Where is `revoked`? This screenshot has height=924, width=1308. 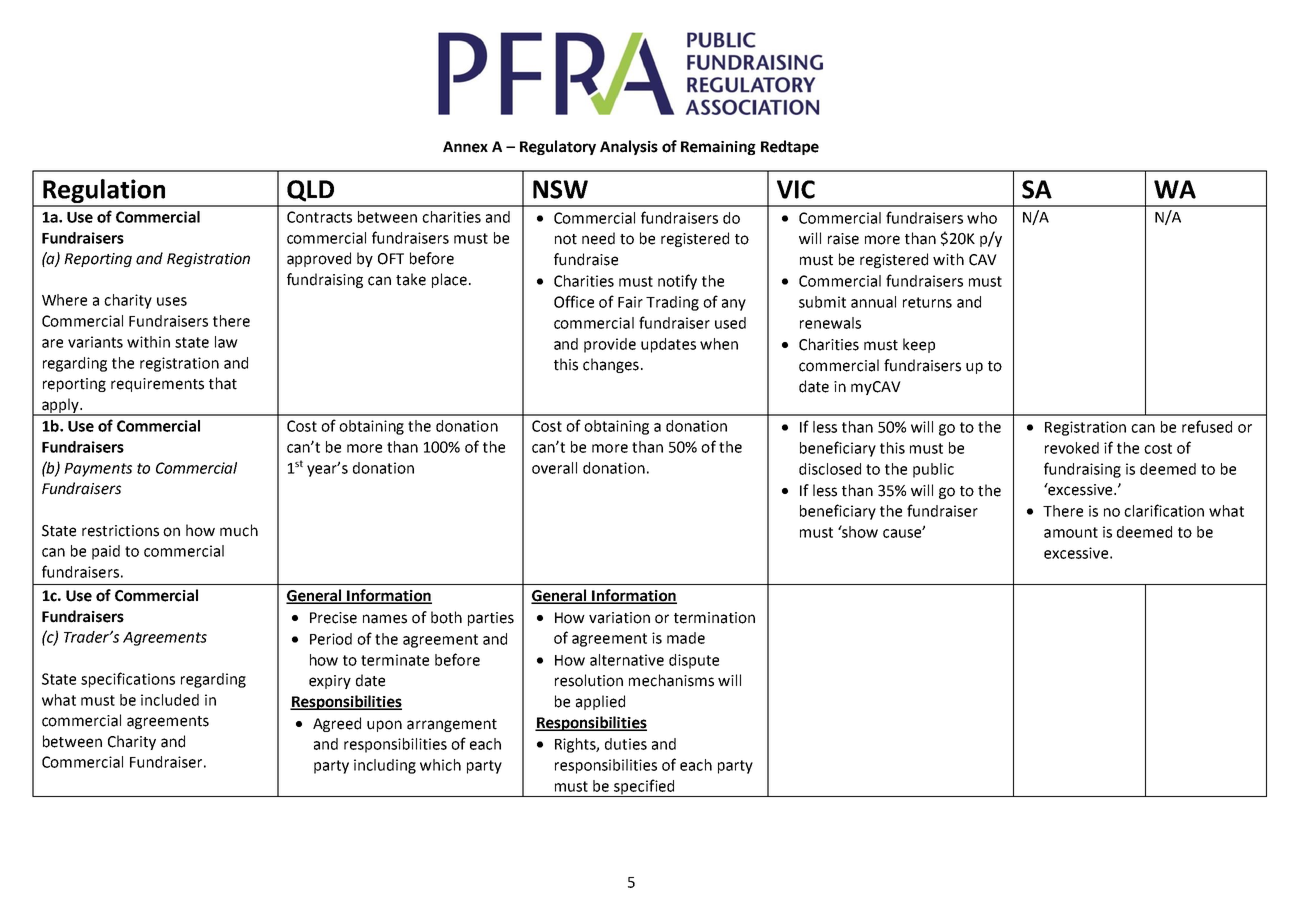 revoked is located at coordinates (1072, 448).
